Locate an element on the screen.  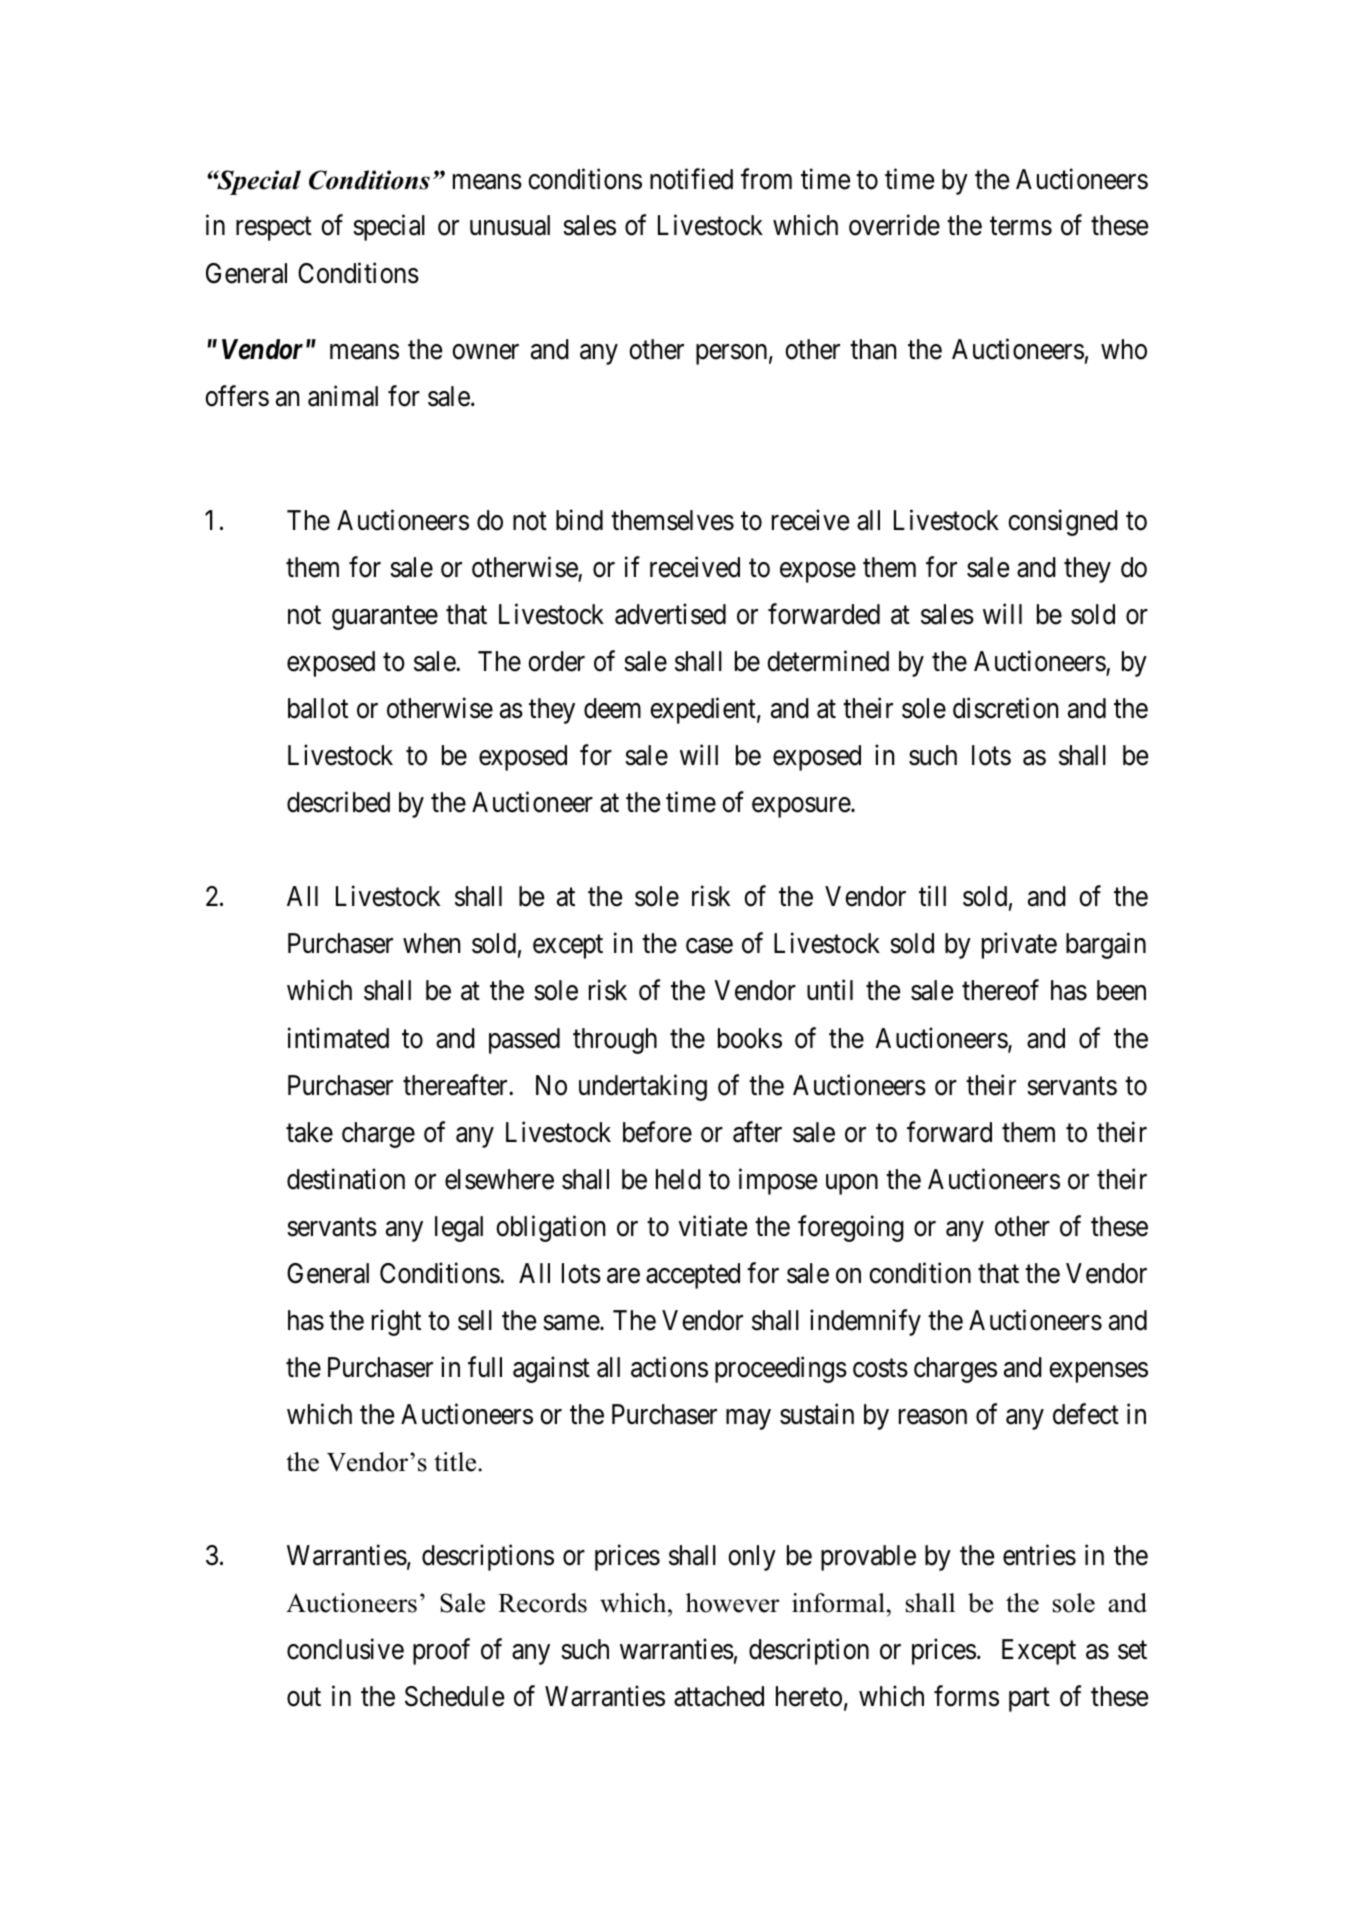
conclusive is located at coordinates (345, 1649).
